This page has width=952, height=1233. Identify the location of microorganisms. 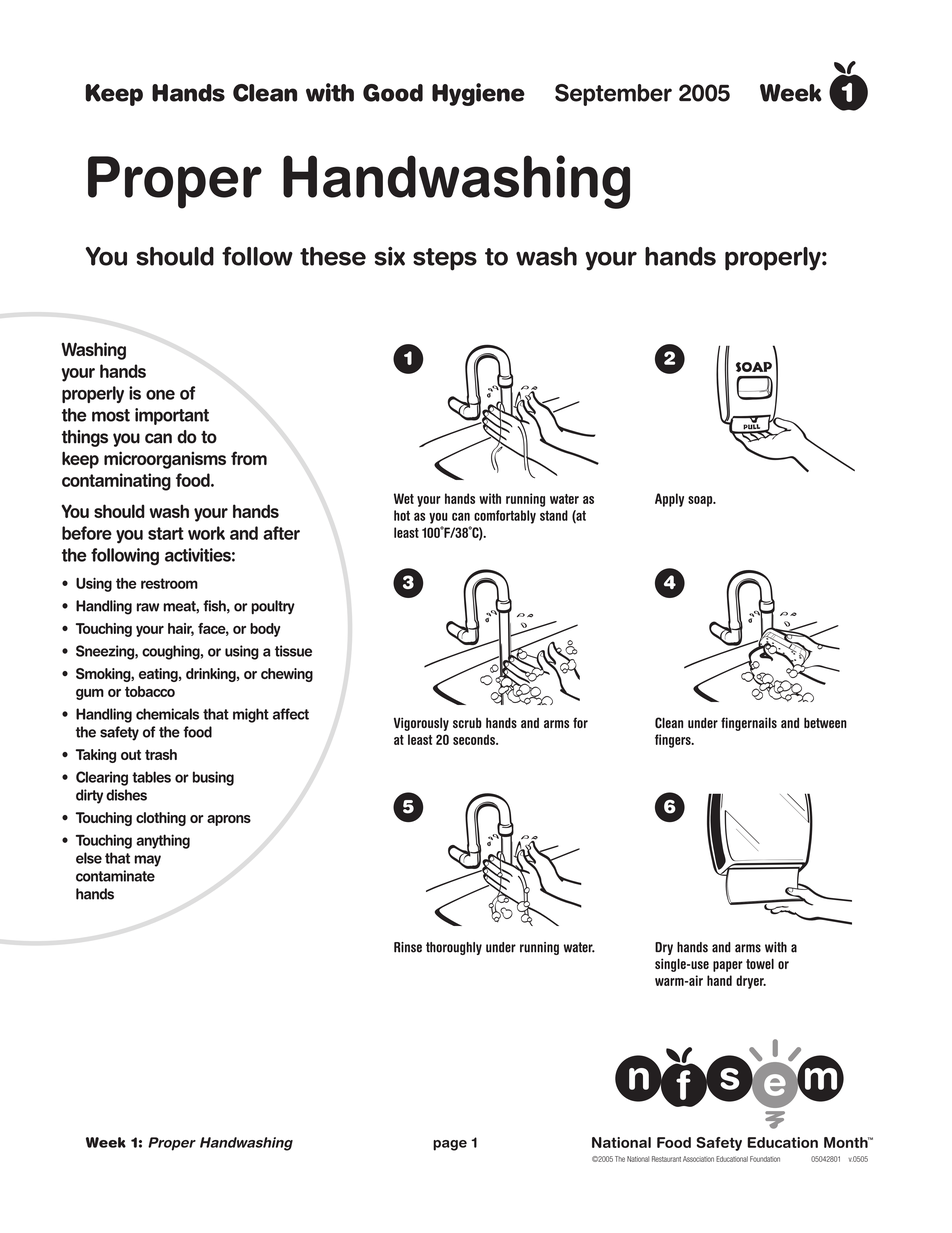
(165, 460).
